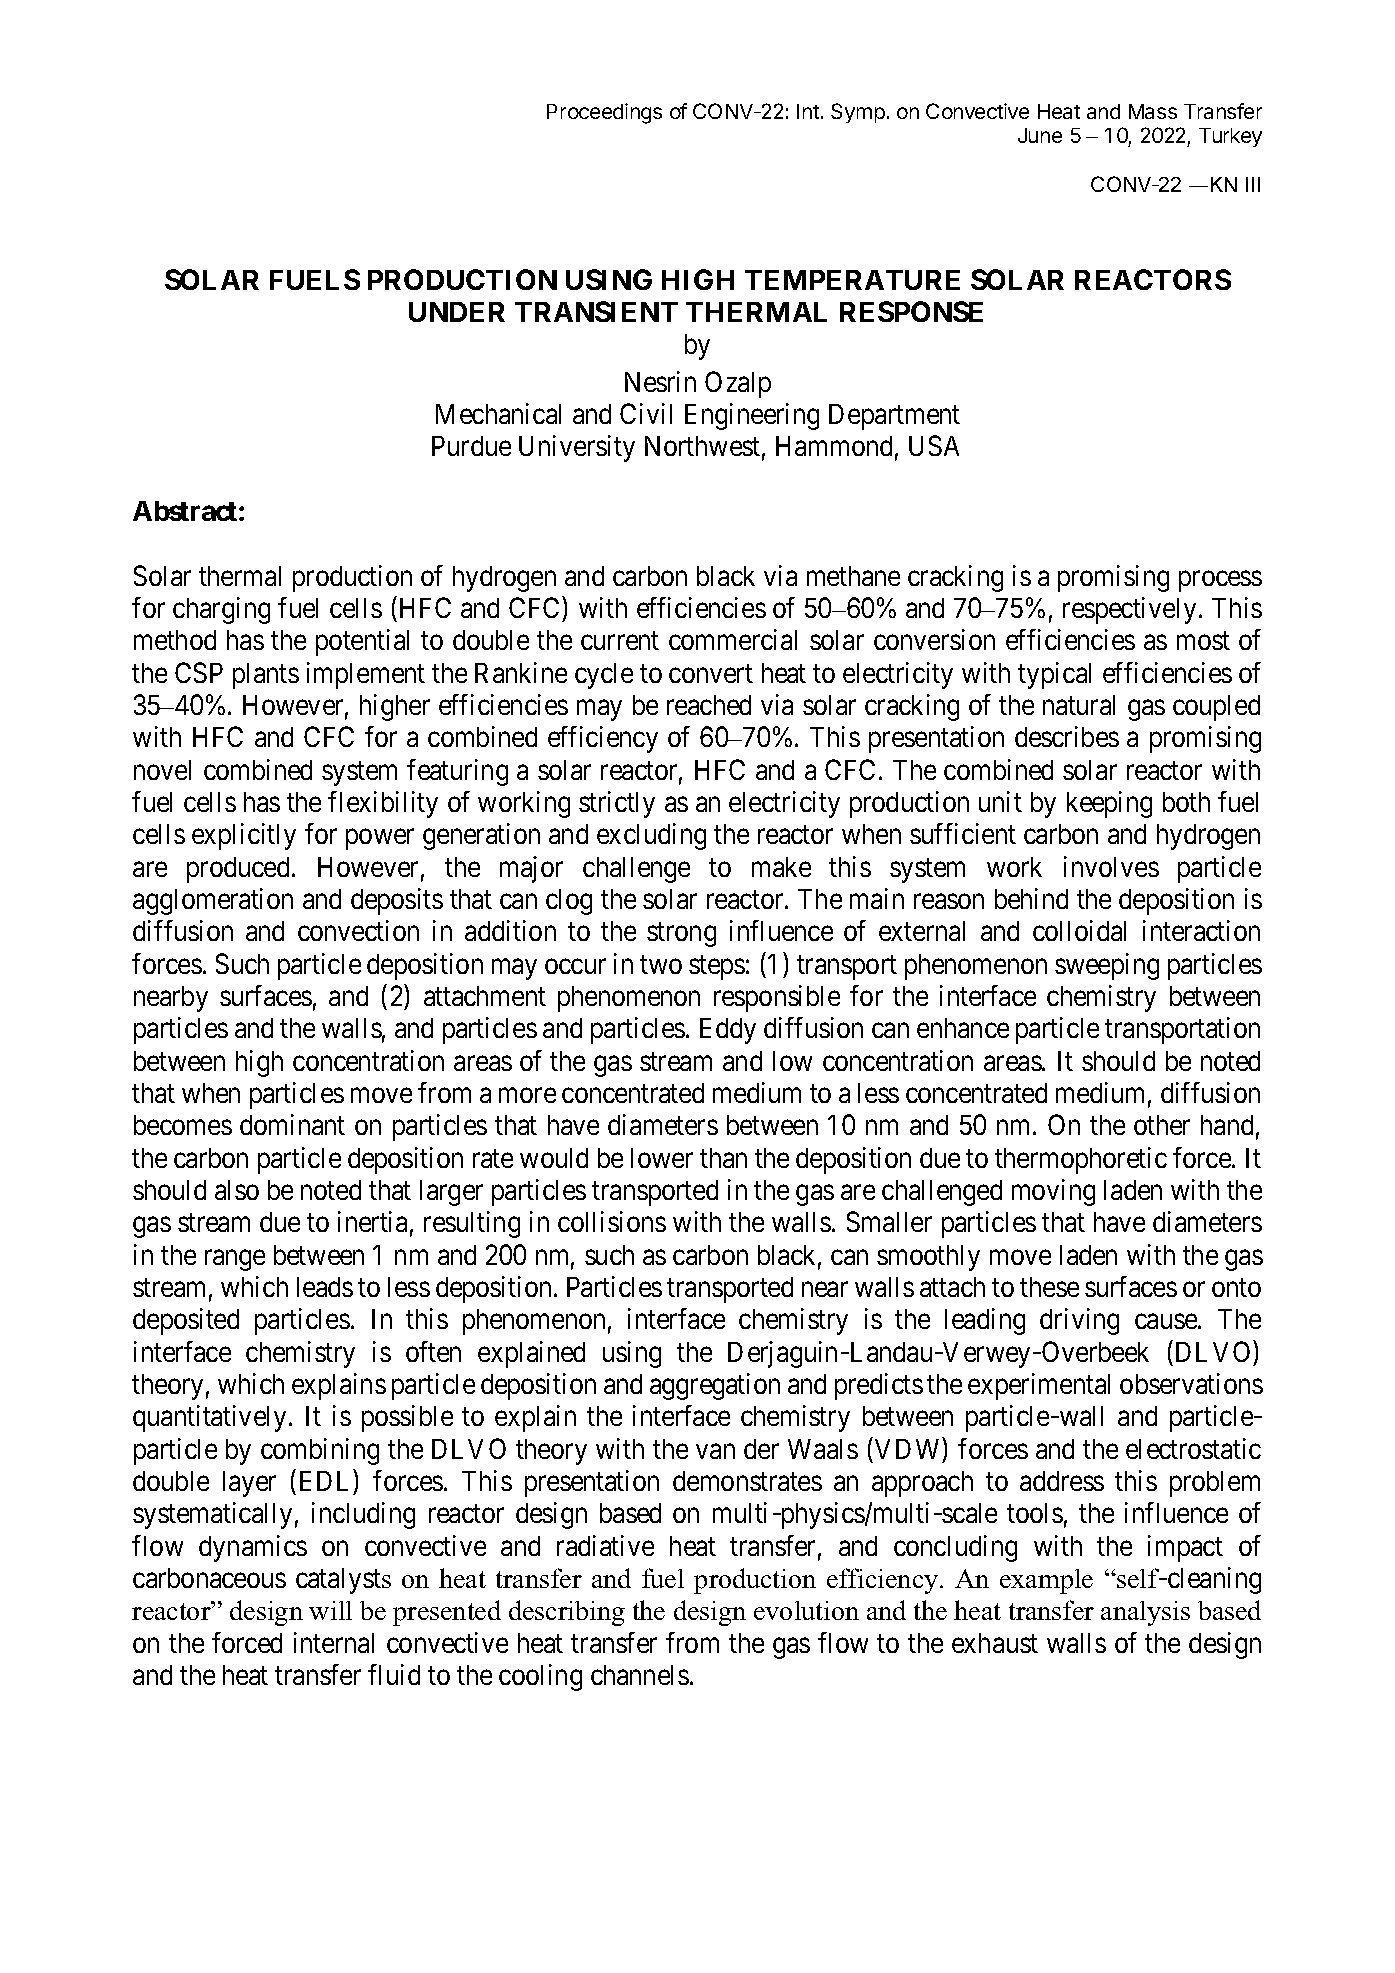 This image has height=1973, width=1395. Describe the element at coordinates (1079, 930) in the image. I see `colloidal` at that location.
